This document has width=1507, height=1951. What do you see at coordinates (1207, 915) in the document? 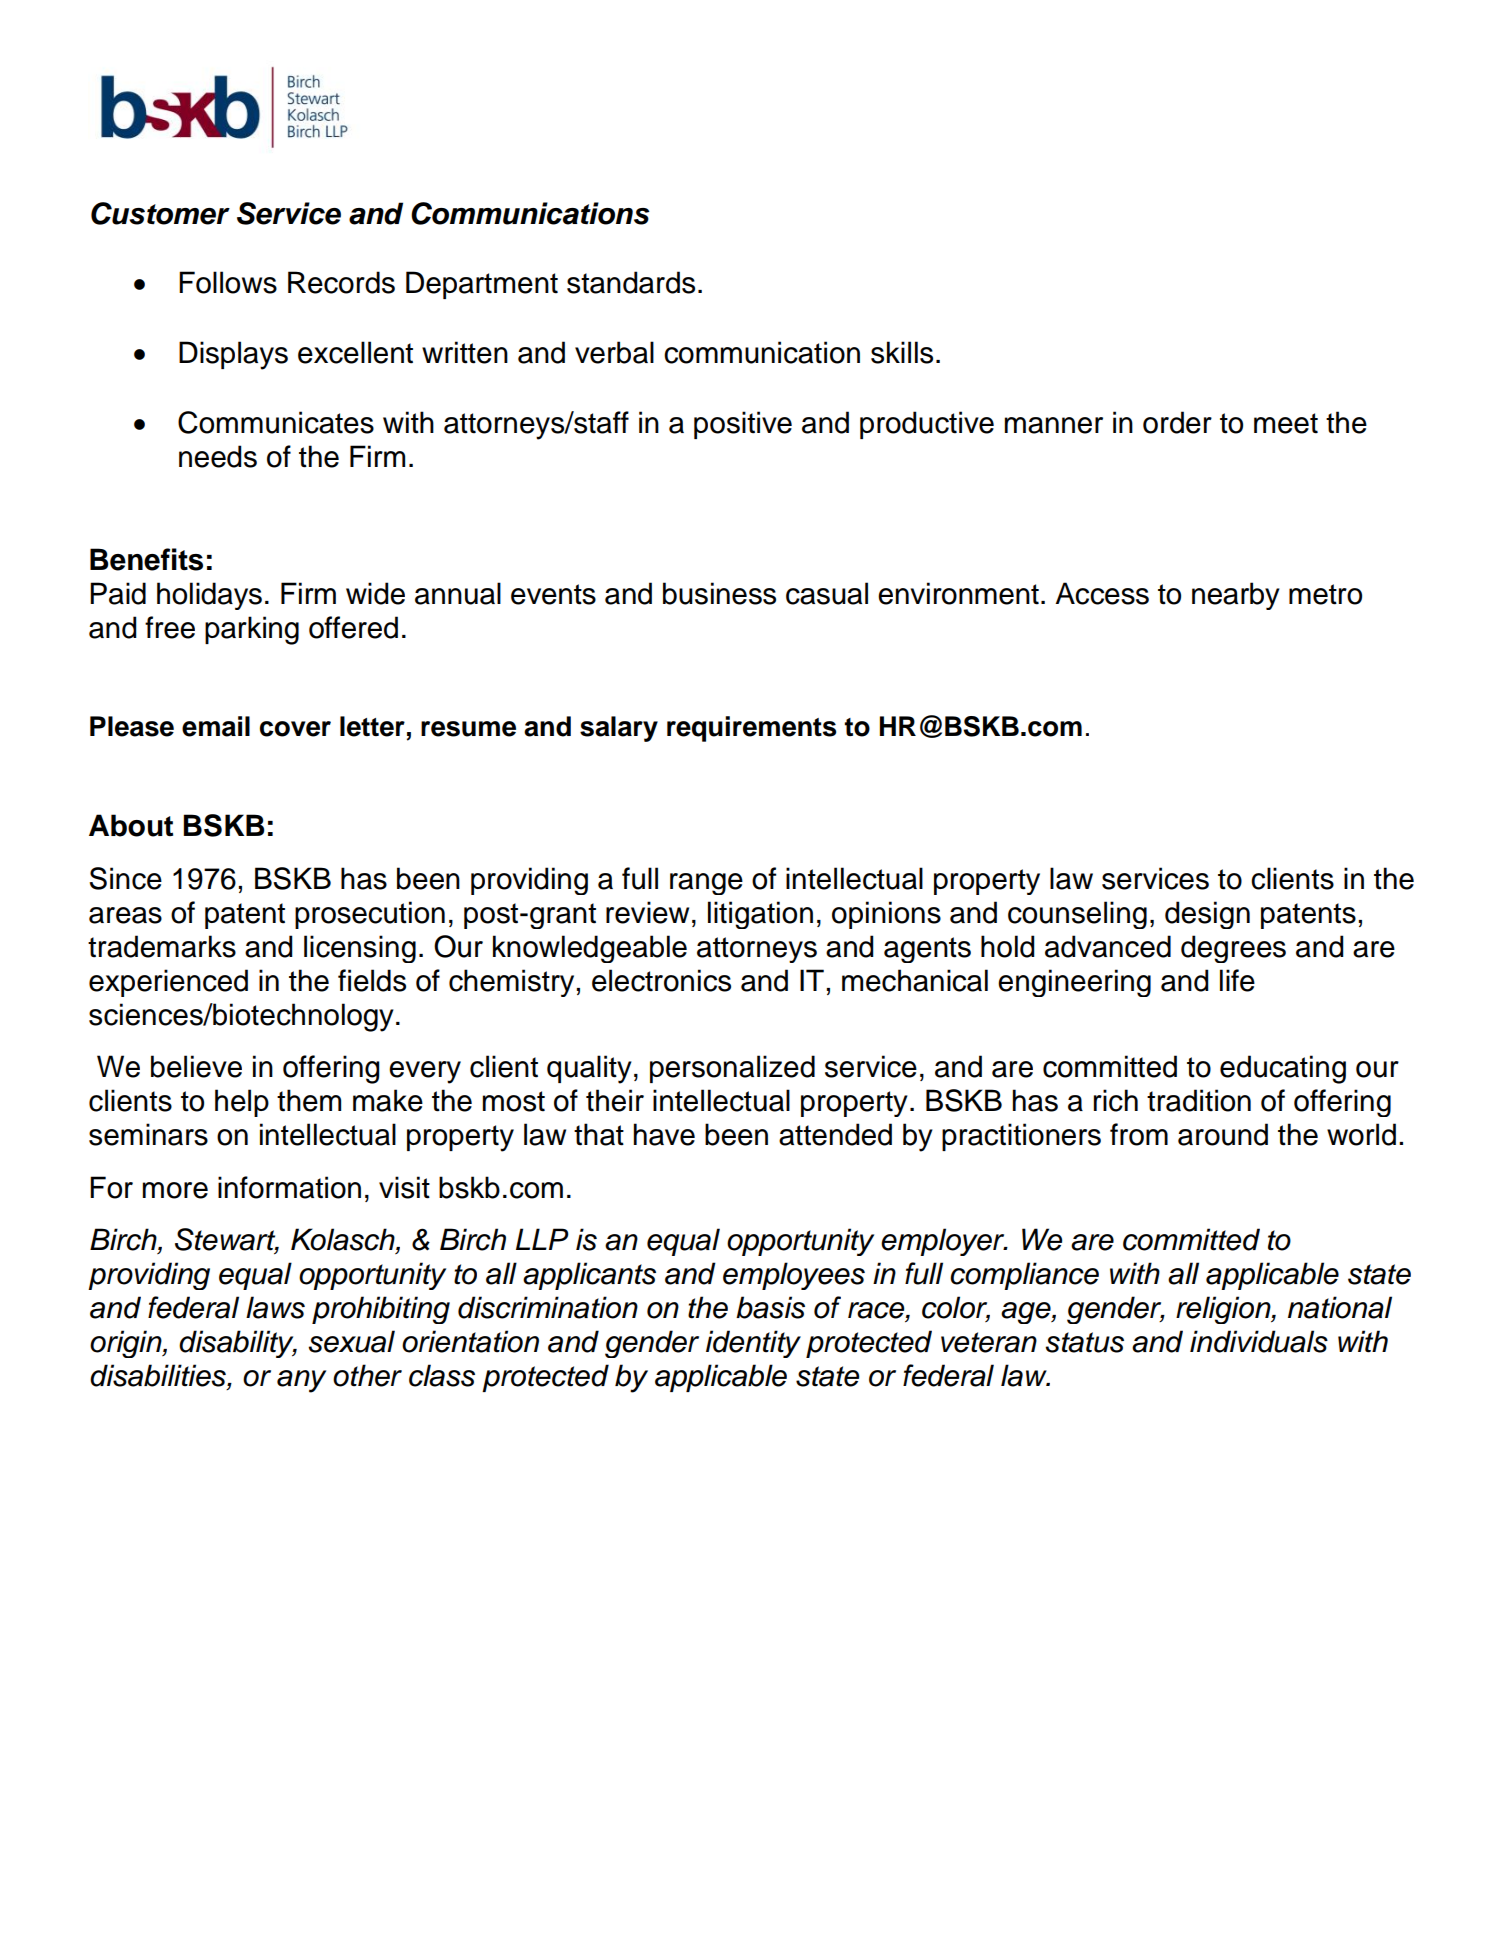
I see `design` at bounding box center [1207, 915].
